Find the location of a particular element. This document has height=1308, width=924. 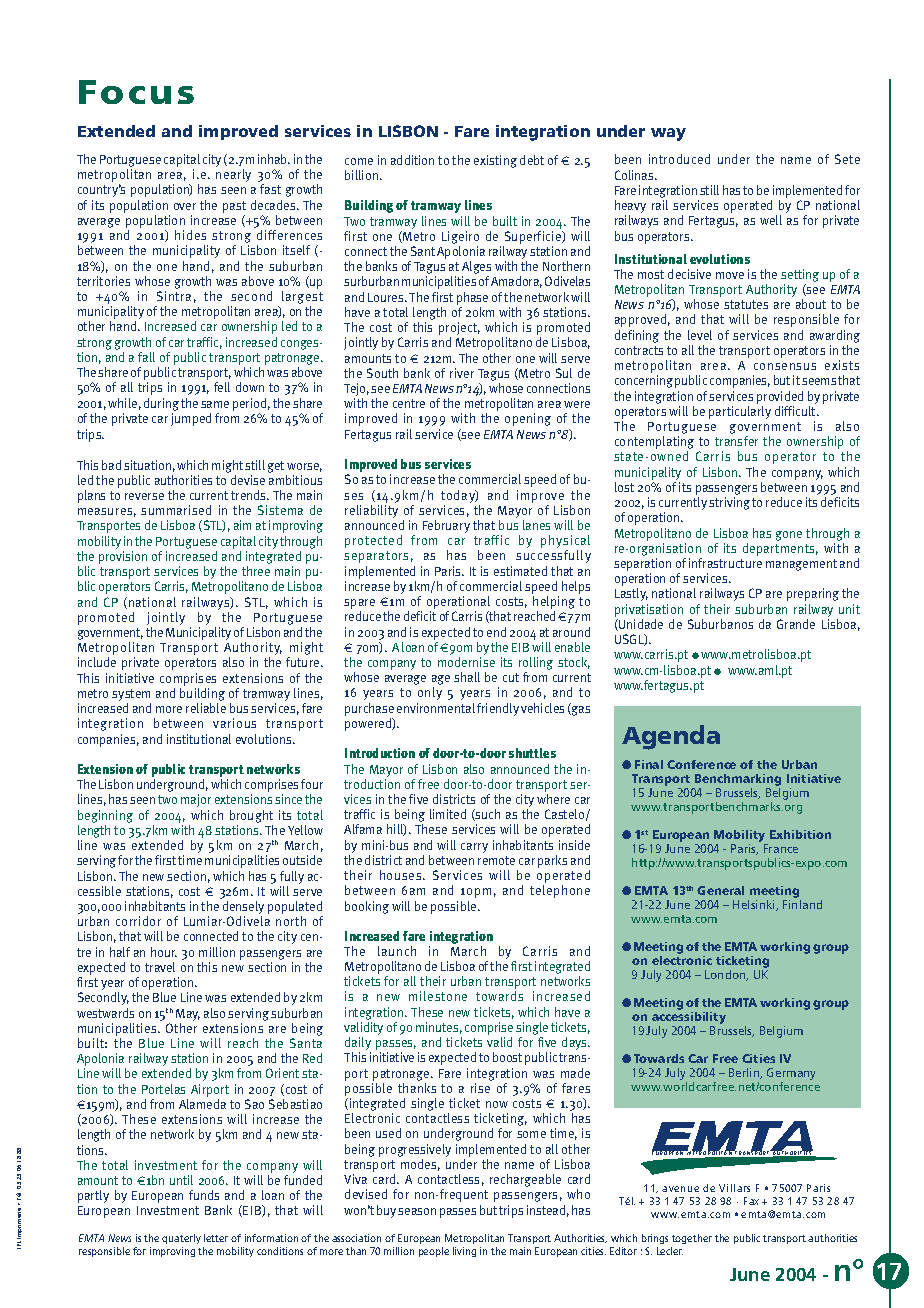

major is located at coordinates (196, 800).
